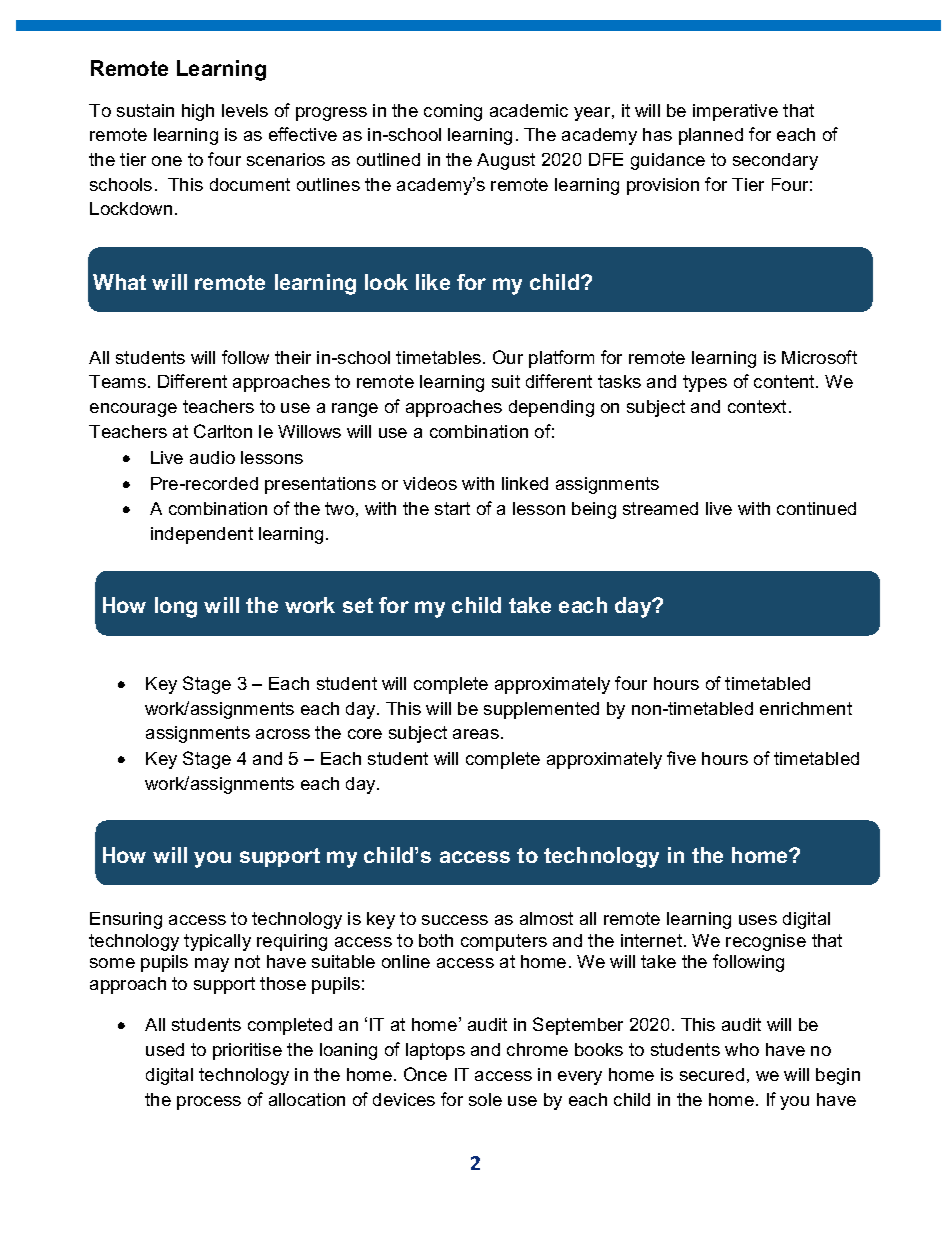  What do you see at coordinates (283, 734) in the page?
I see `across` at bounding box center [283, 734].
